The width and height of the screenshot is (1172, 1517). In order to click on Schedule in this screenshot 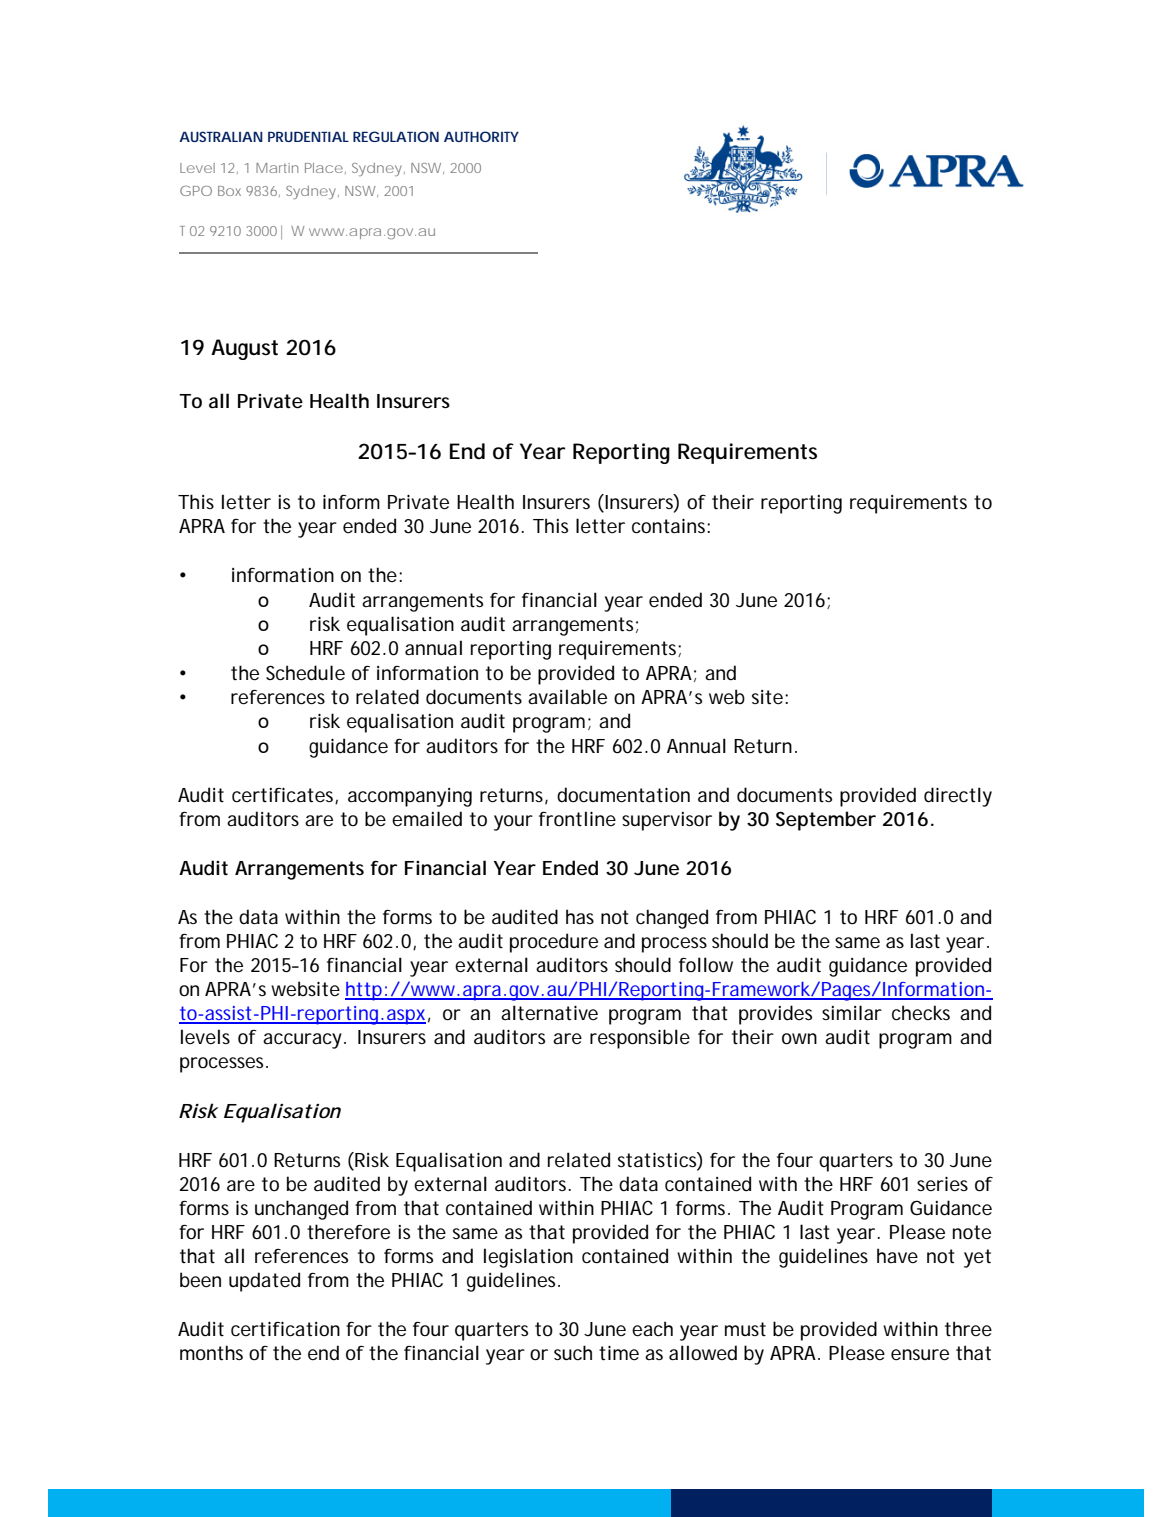, I will do `click(305, 673)`.
